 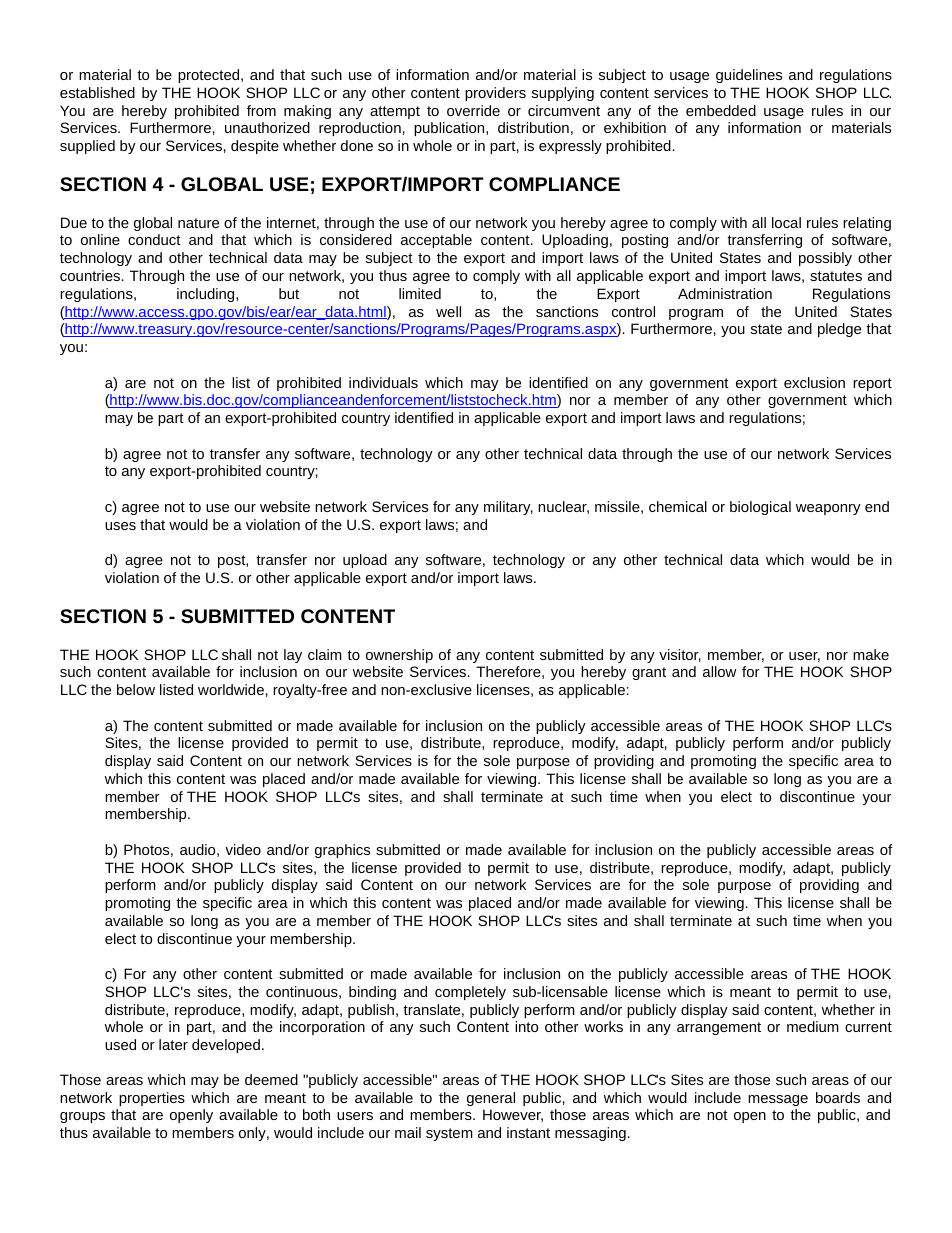 I want to click on properties, so click(x=152, y=1099).
